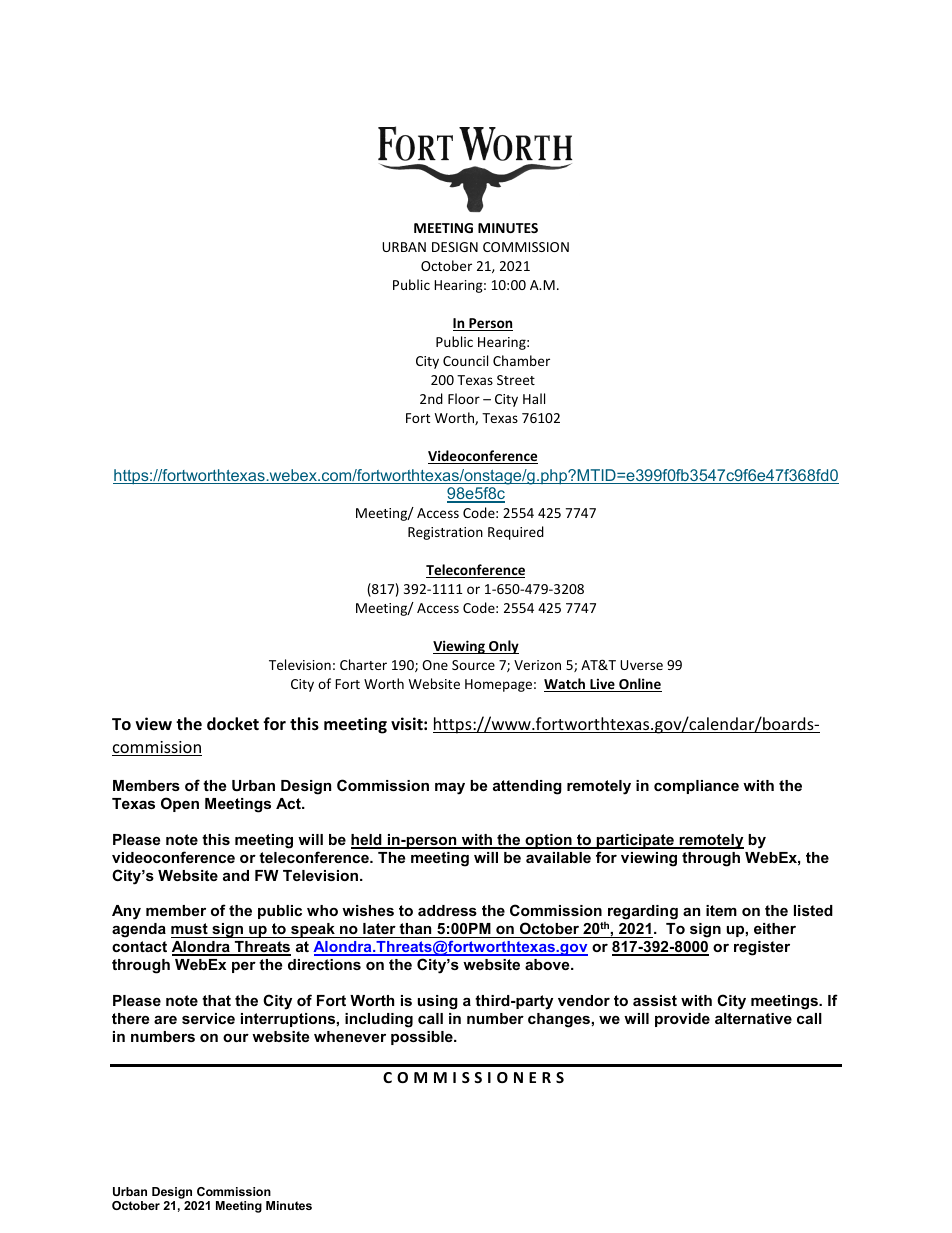  I want to click on docket, so click(233, 724).
